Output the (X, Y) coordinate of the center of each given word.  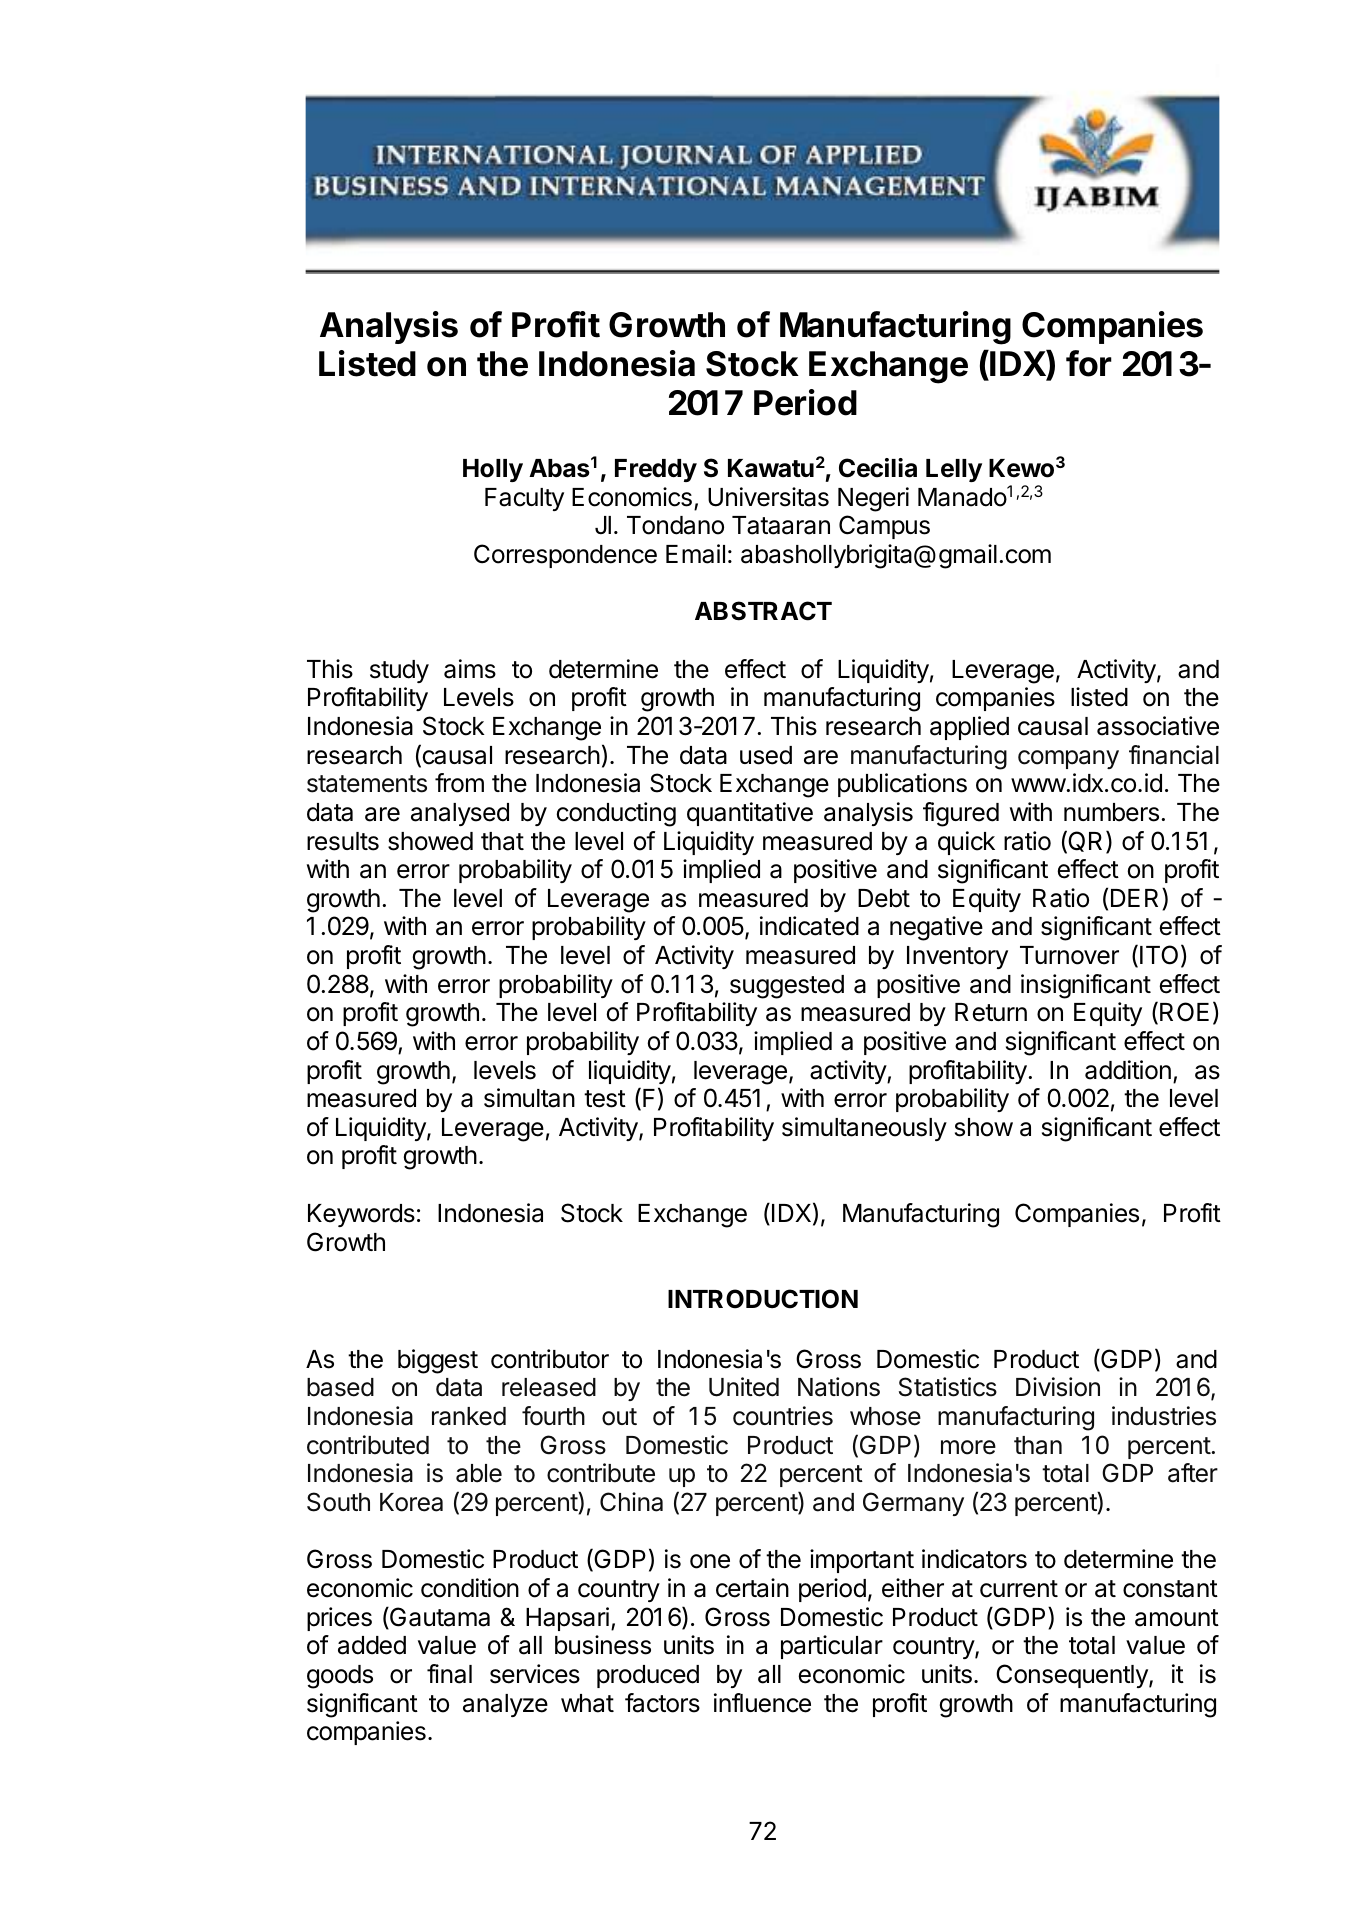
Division (1058, 1387)
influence (762, 1703)
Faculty (524, 499)
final (449, 1674)
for (1089, 363)
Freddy (656, 470)
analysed (460, 814)
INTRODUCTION (763, 1299)
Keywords (361, 1215)
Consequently (1073, 1676)
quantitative (750, 814)
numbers (1111, 812)
